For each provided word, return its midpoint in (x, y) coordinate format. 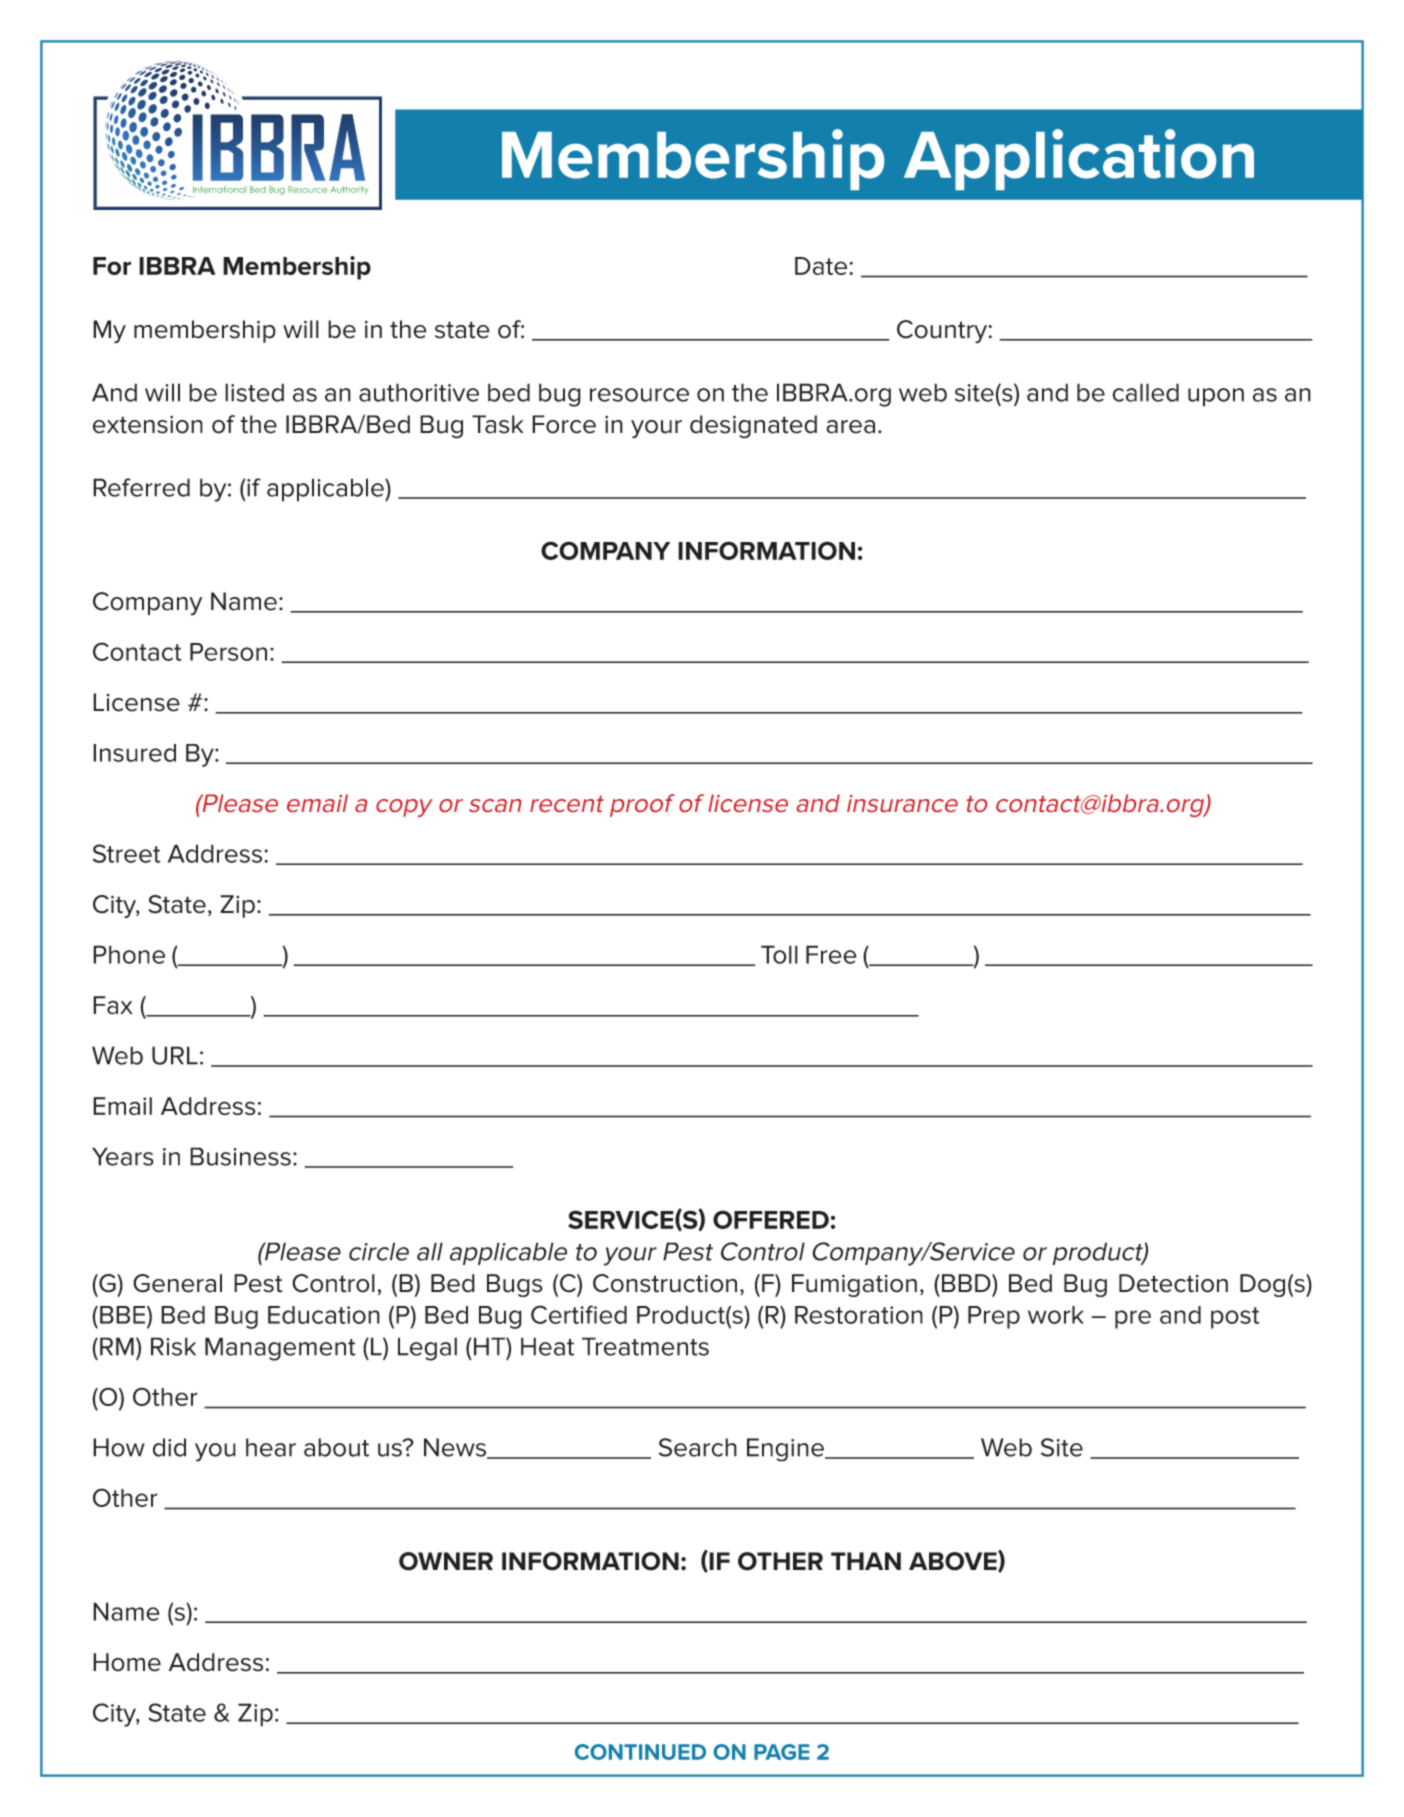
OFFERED (771, 1219)
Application (1079, 159)
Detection (1173, 1283)
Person (228, 652)
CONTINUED (640, 1752)
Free (831, 954)
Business (240, 1156)
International (219, 189)
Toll (779, 954)
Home (127, 1662)
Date (821, 266)
